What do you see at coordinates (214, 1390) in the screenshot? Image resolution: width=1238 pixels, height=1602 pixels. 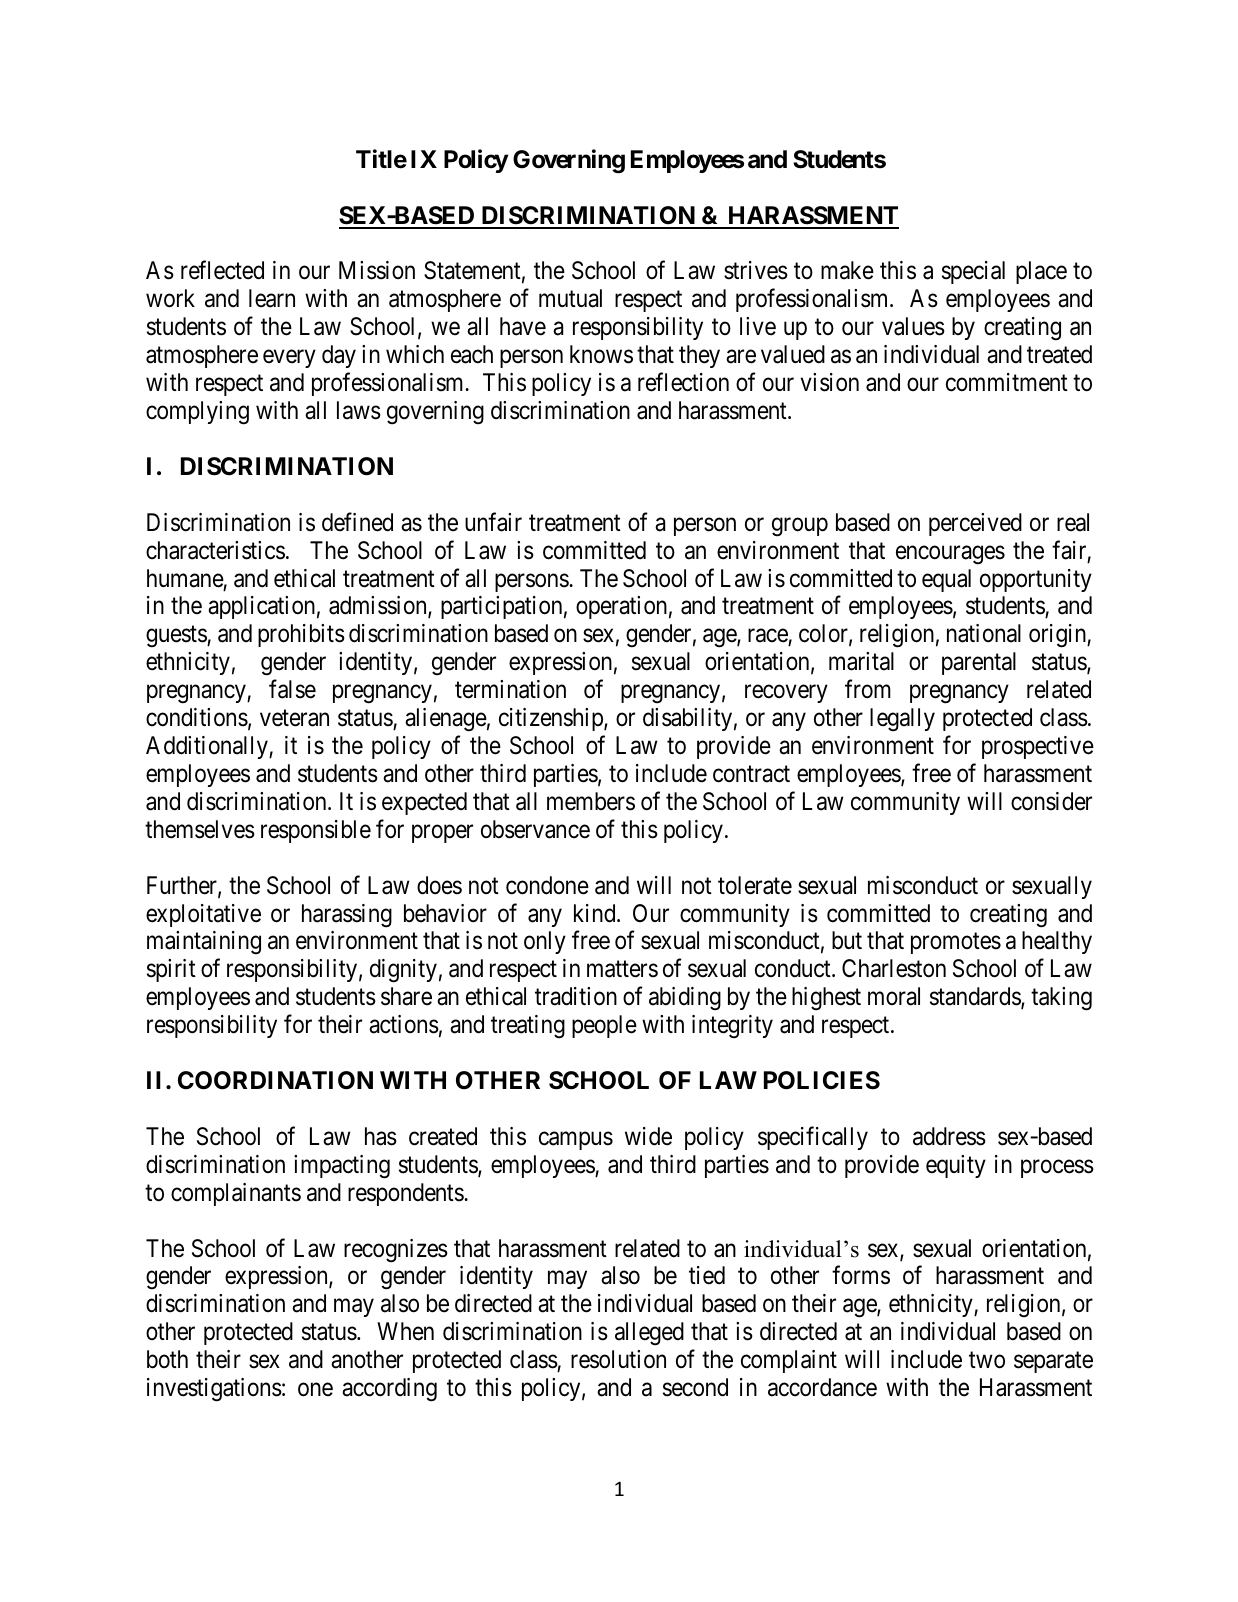 I see `investigations` at bounding box center [214, 1390].
